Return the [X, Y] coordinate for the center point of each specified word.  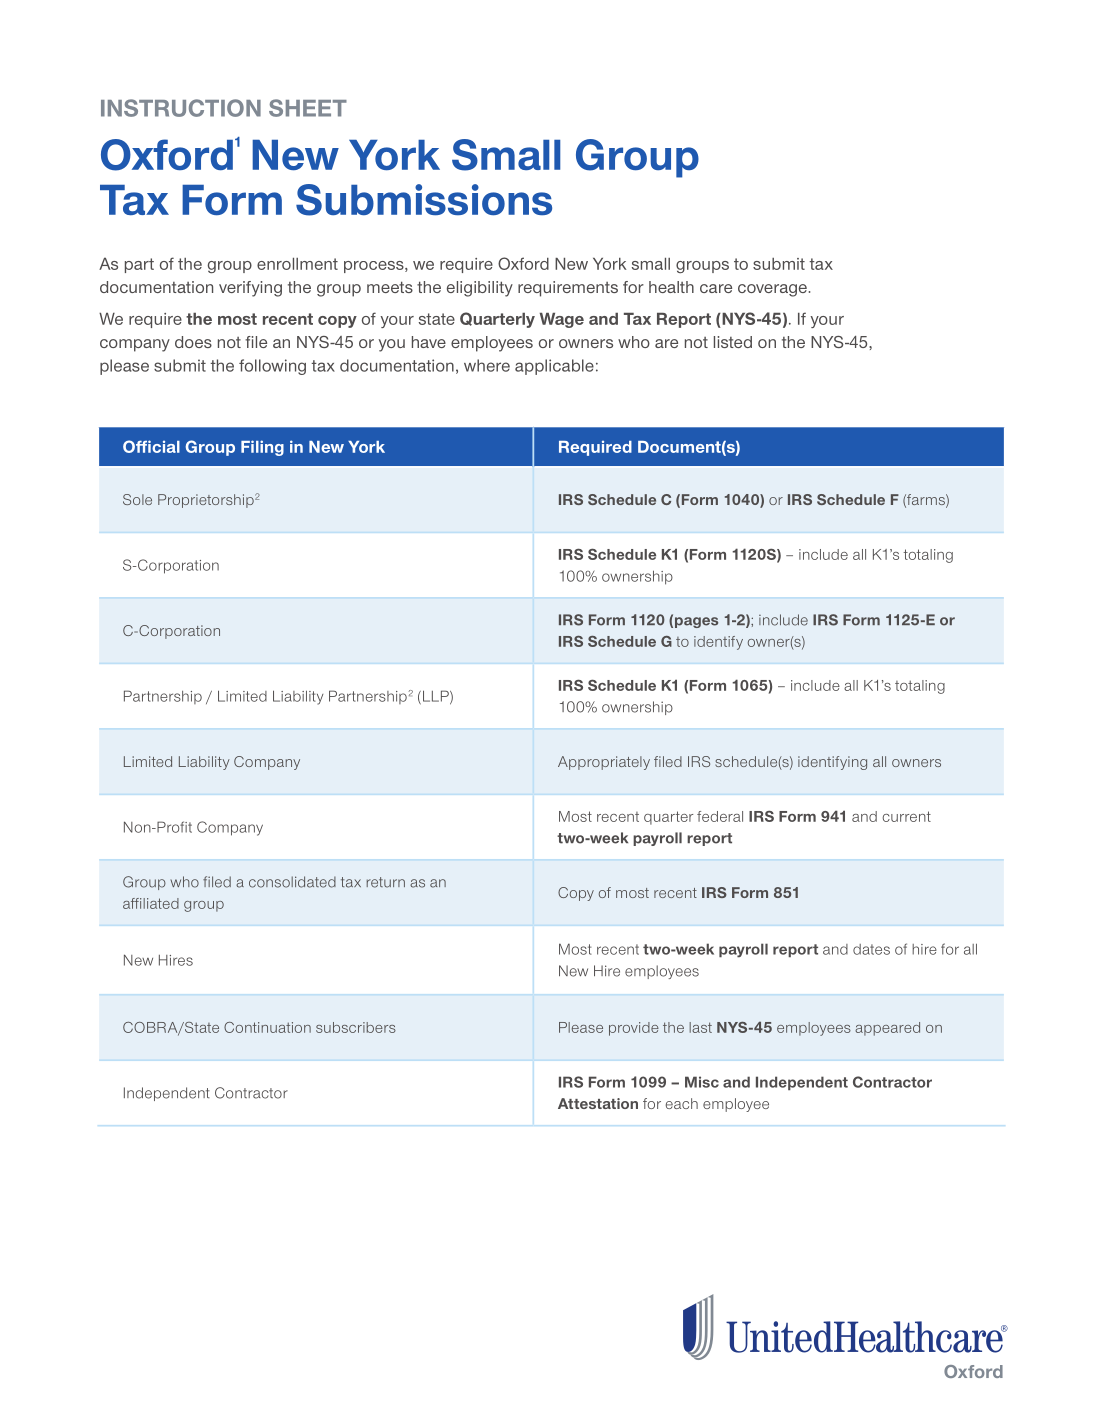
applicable [554, 367]
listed [733, 342]
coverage [772, 290]
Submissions [424, 200]
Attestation [598, 1103]
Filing [262, 448]
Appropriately [604, 763]
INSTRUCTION [181, 108]
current [907, 816]
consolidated [292, 882]
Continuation [267, 1027]
